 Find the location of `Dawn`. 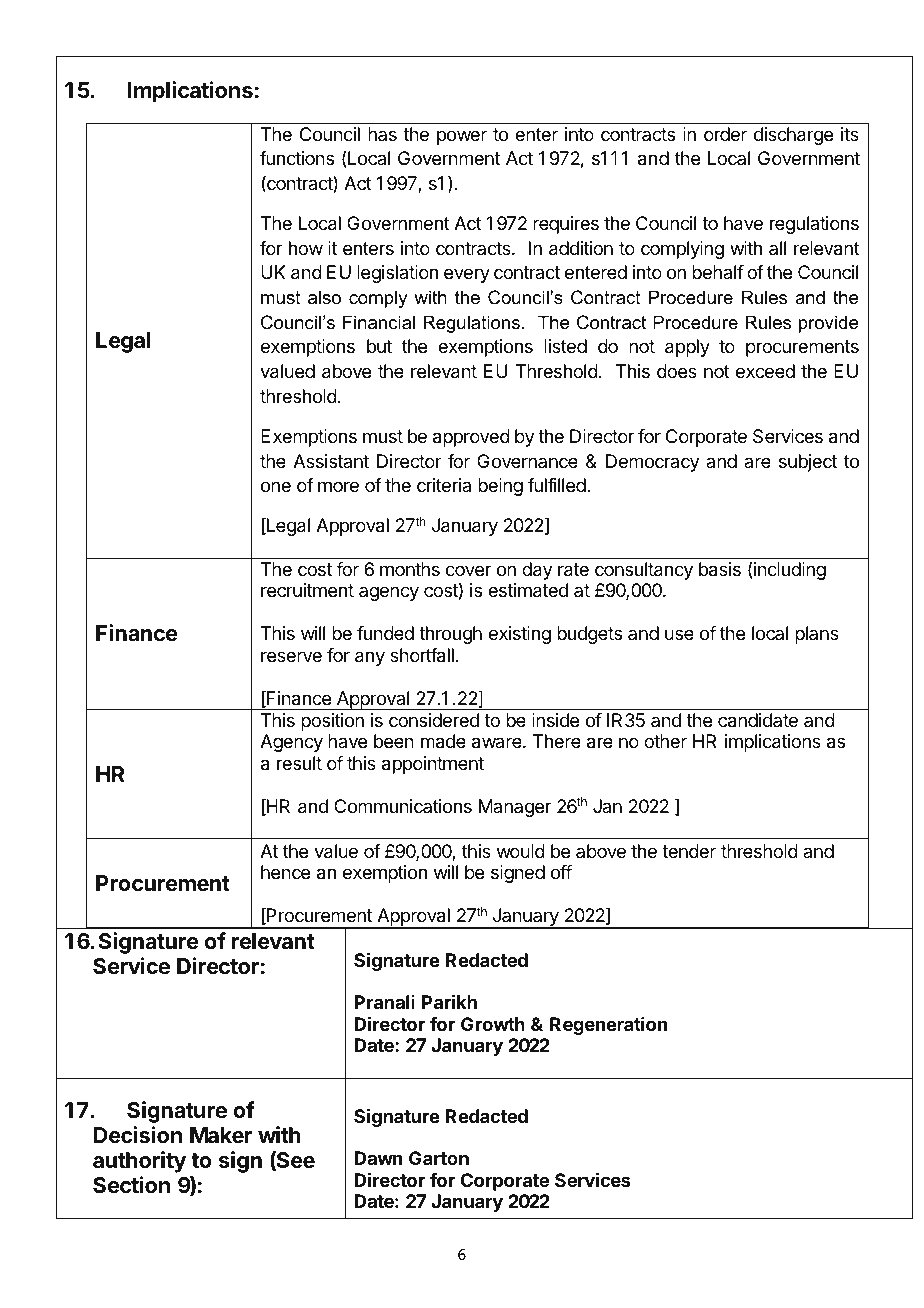

Dawn is located at coordinates (378, 1158).
